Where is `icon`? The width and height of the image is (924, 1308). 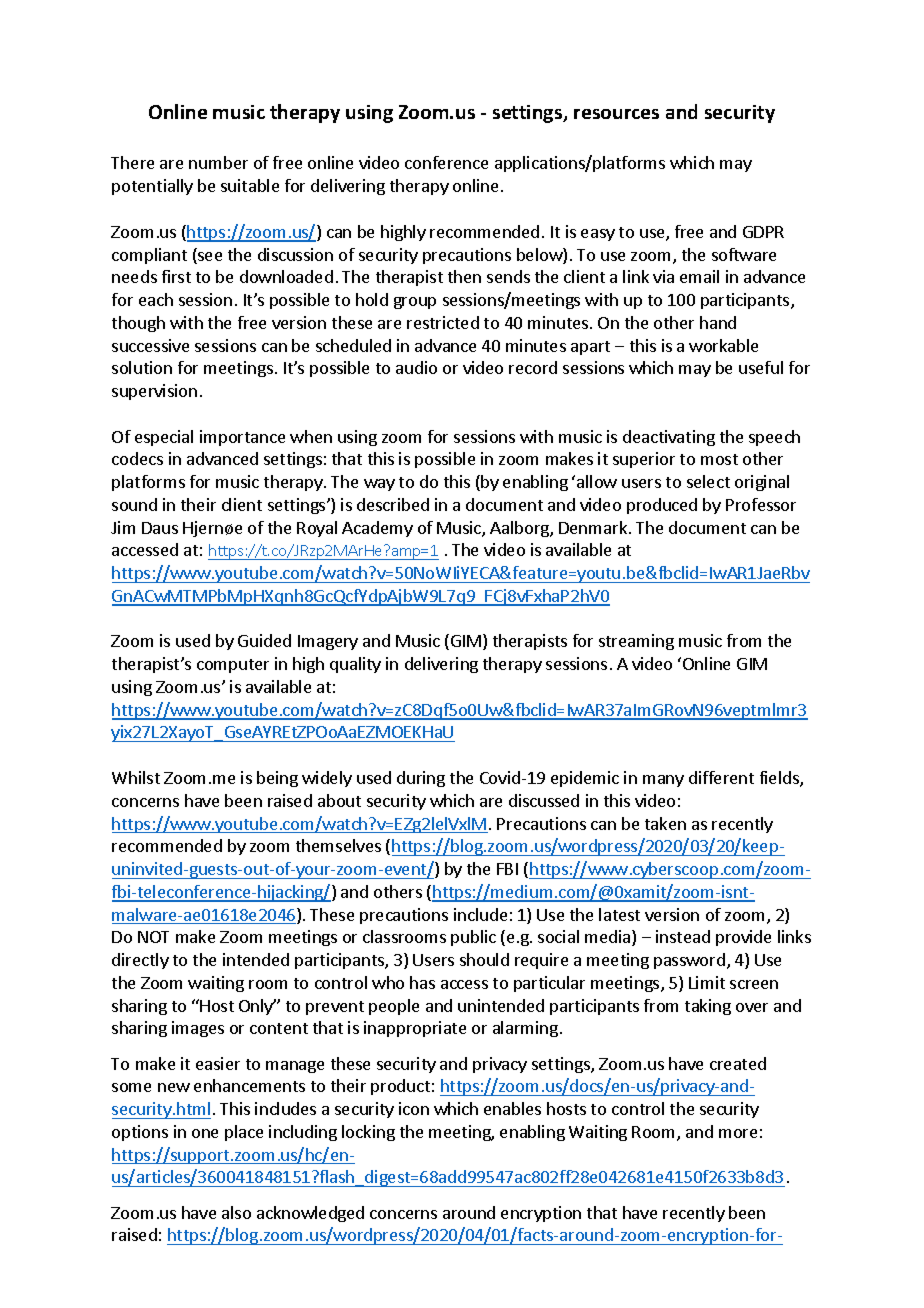 icon is located at coordinates (414, 1108).
